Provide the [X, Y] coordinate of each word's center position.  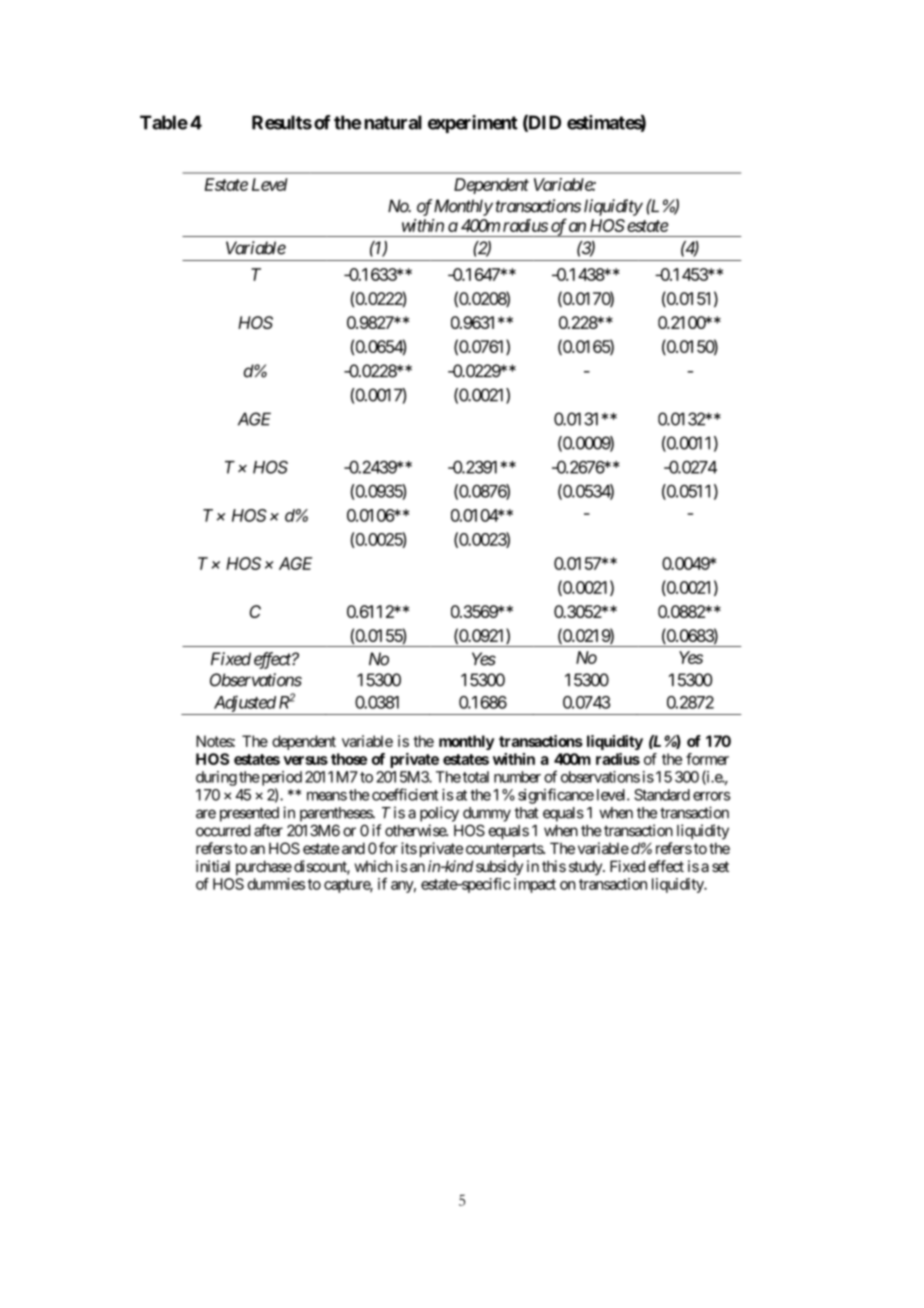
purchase [264, 867]
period [280, 778]
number [517, 777]
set [720, 866]
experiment [473, 124]
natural [393, 122]
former [707, 759]
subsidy [499, 867]
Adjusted [245, 703]
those [349, 759]
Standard [662, 795]
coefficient [405, 794]
